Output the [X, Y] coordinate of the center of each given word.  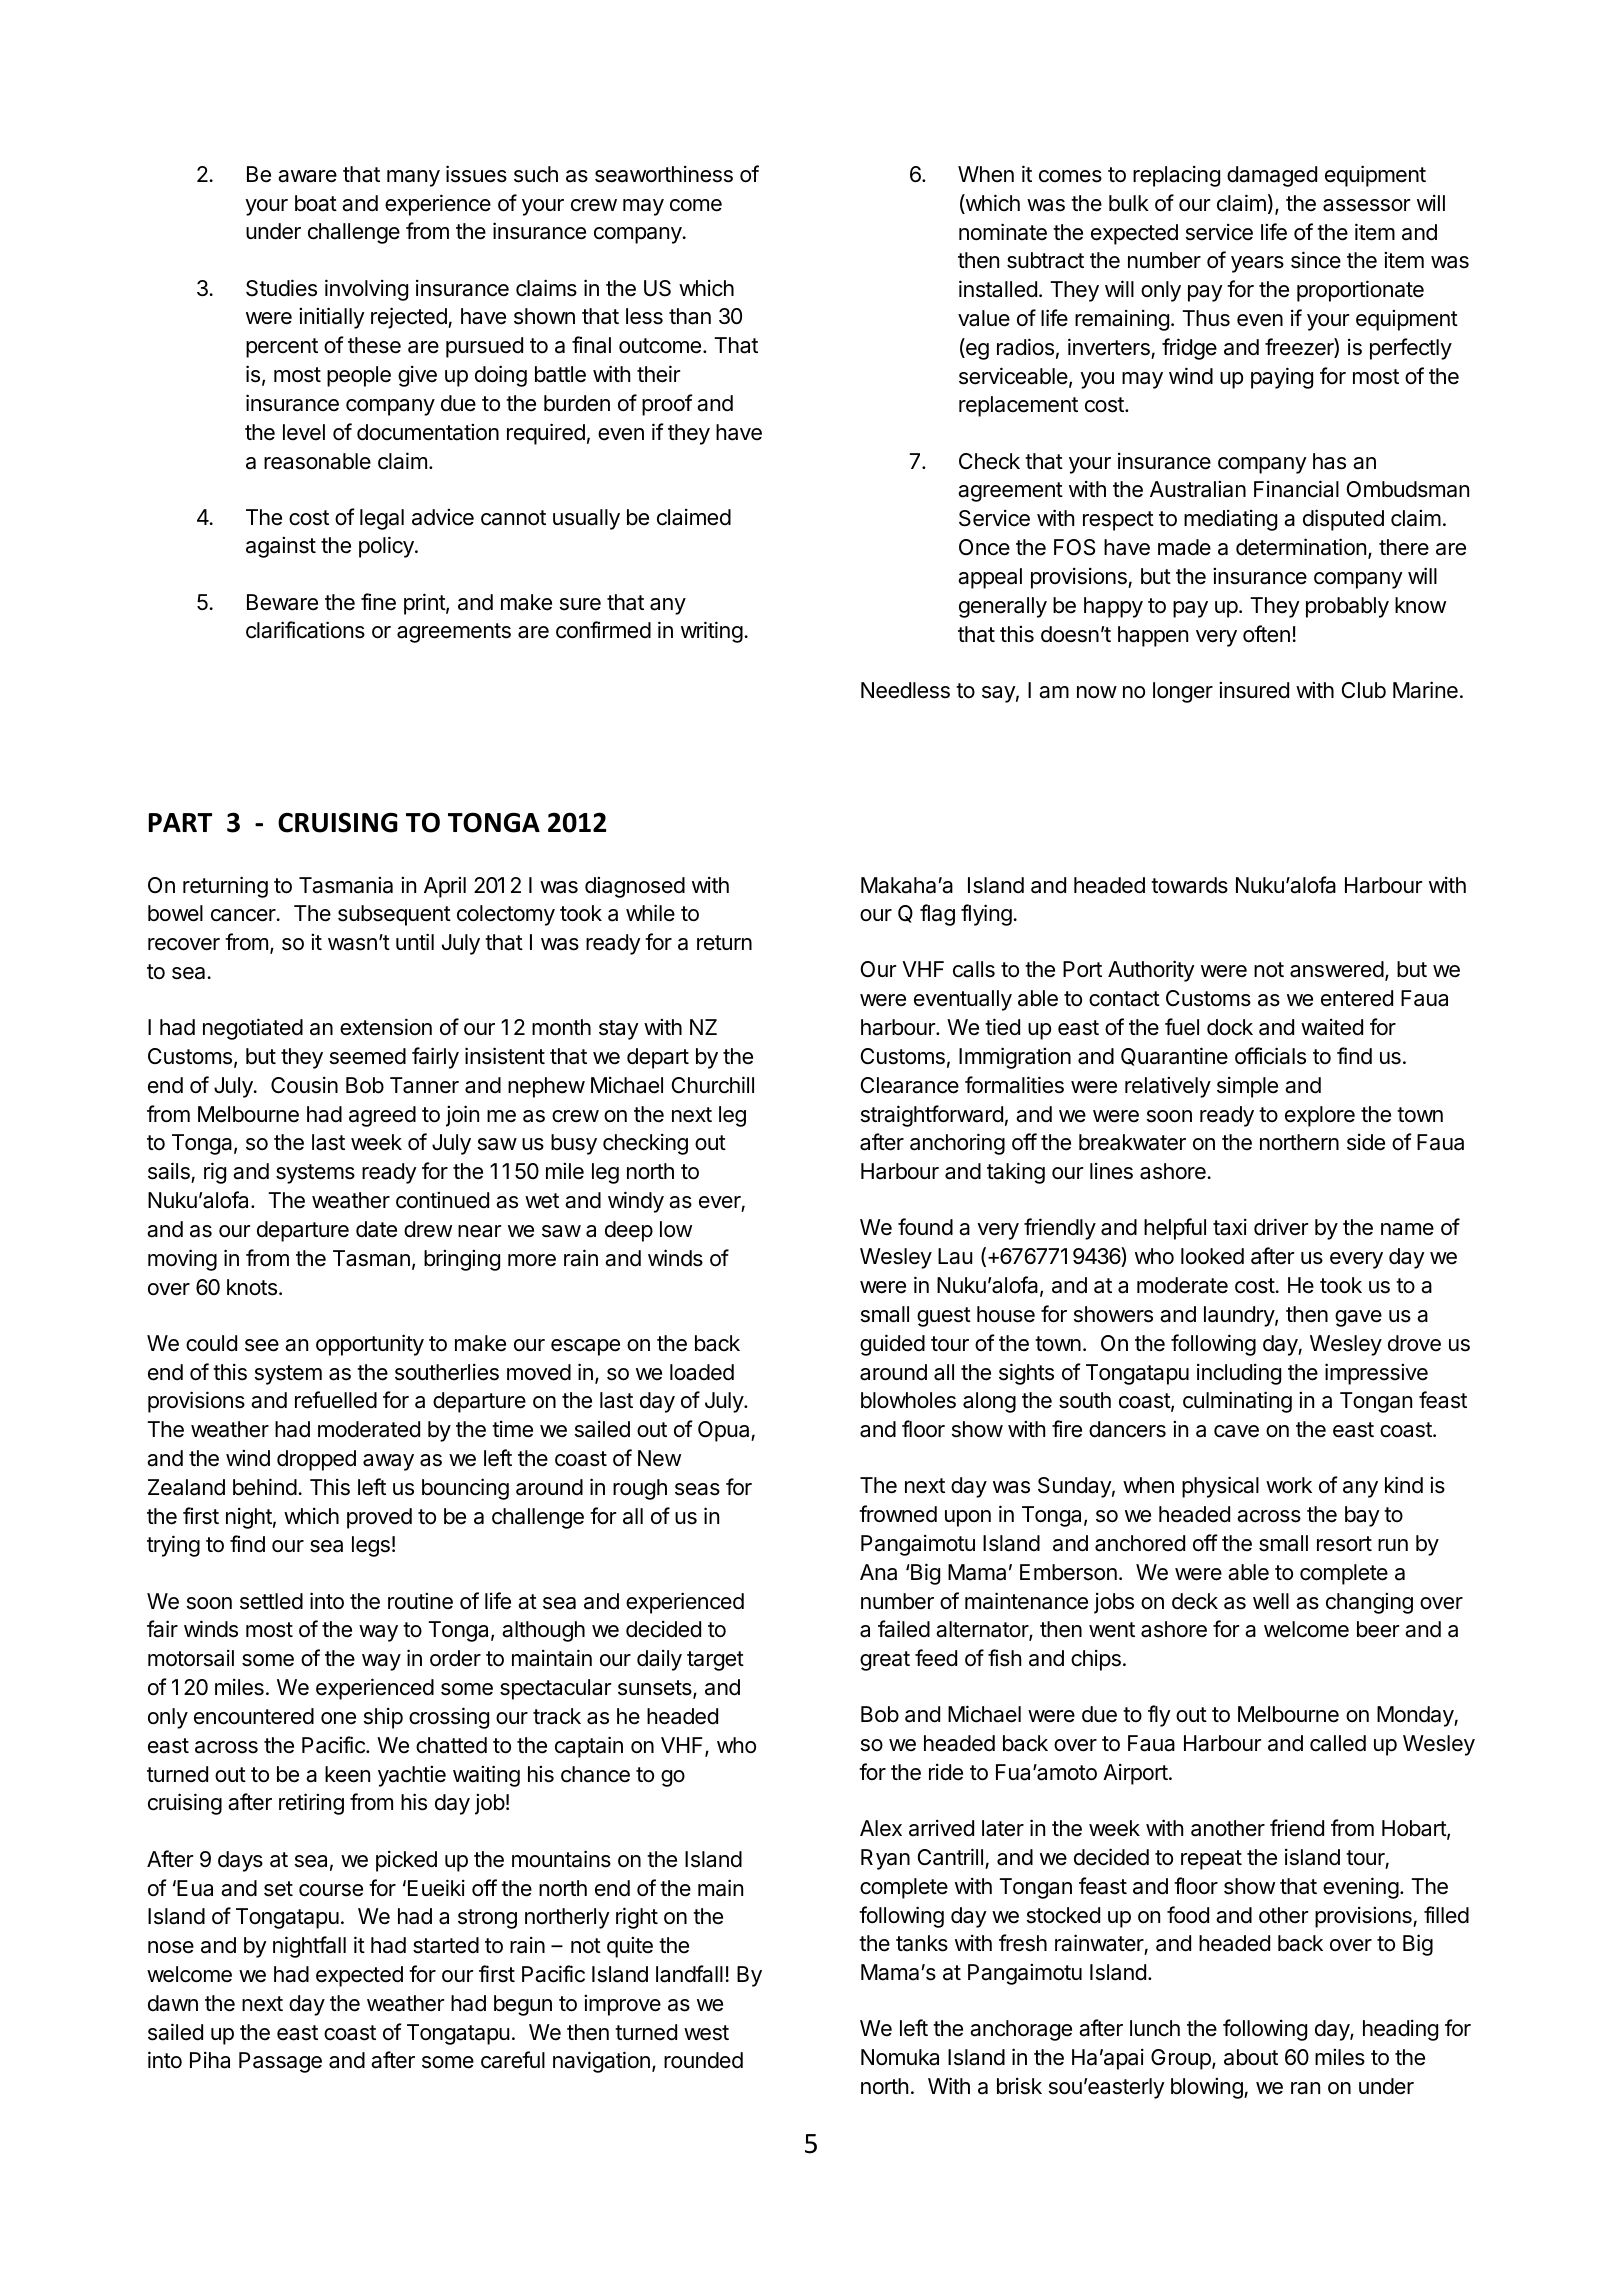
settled [271, 1601]
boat [316, 203]
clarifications [305, 630]
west [706, 2033]
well [1271, 1601]
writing [712, 632]
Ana [878, 1572]
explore [1320, 1116]
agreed [382, 1116]
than [690, 316]
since [1316, 260]
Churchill [713, 1085]
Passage [280, 2062]
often [1266, 634]
